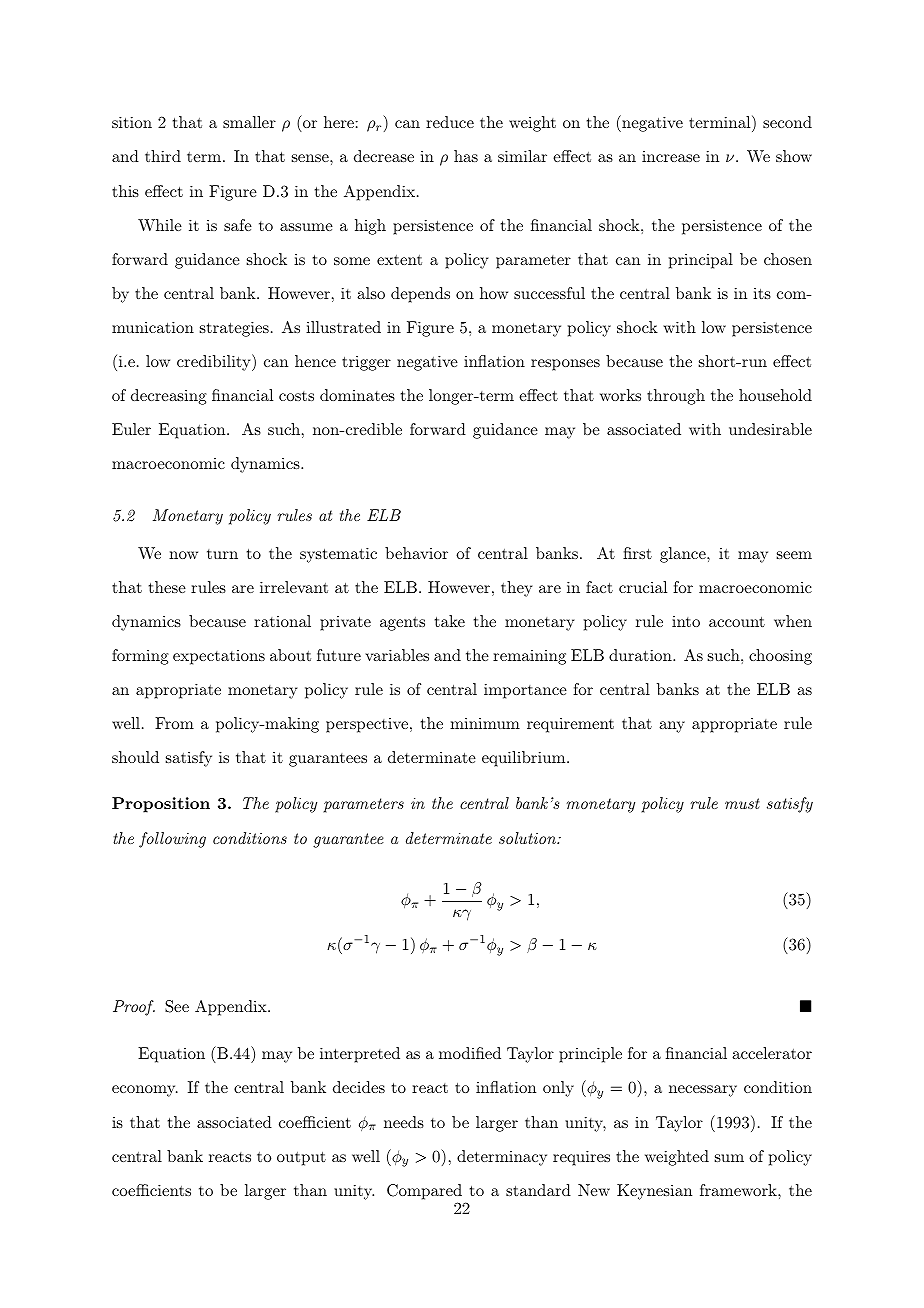 The width and height of the screenshot is (924, 1308). I want to click on expectations, so click(219, 657).
